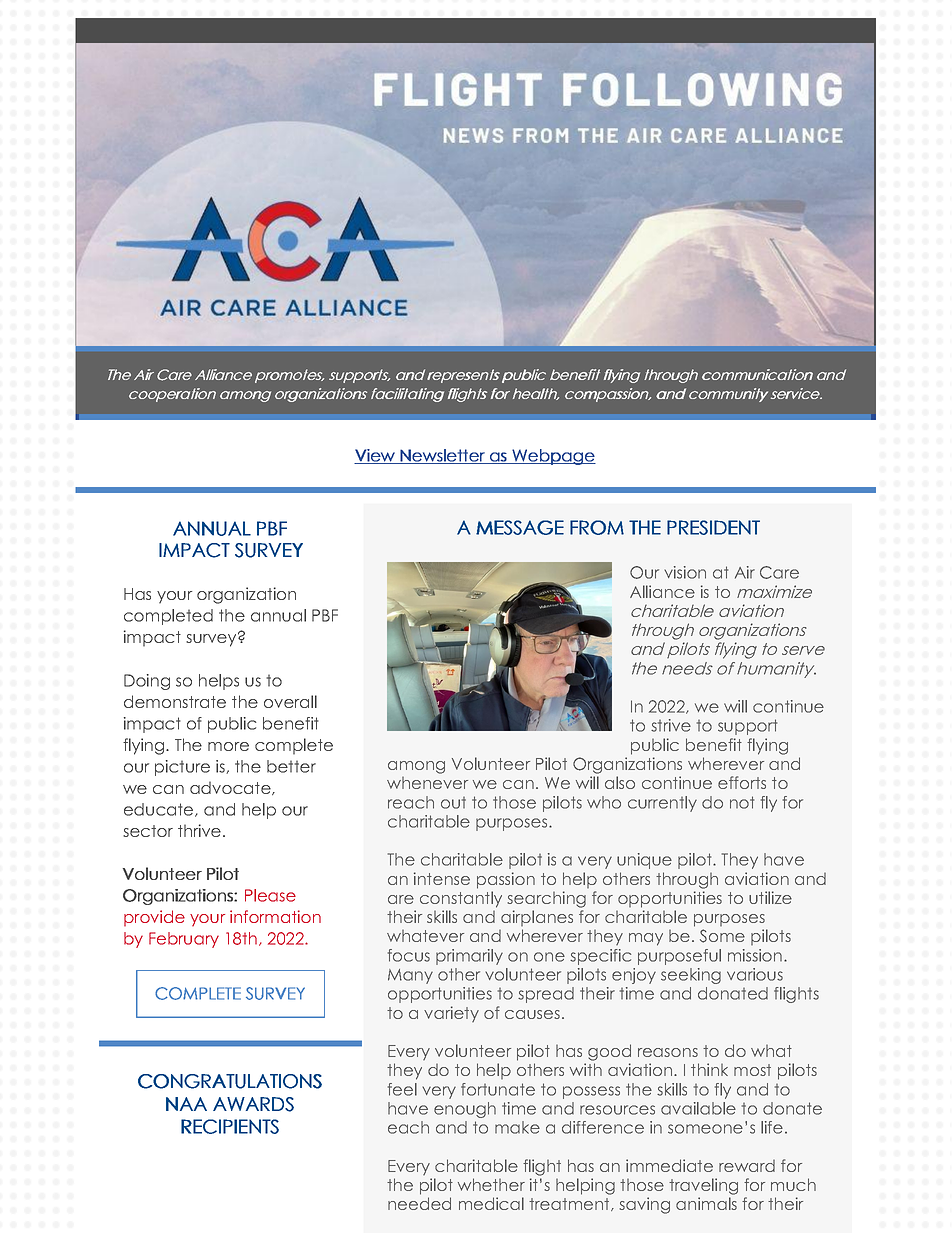  What do you see at coordinates (375, 456) in the page?
I see `View` at bounding box center [375, 456].
